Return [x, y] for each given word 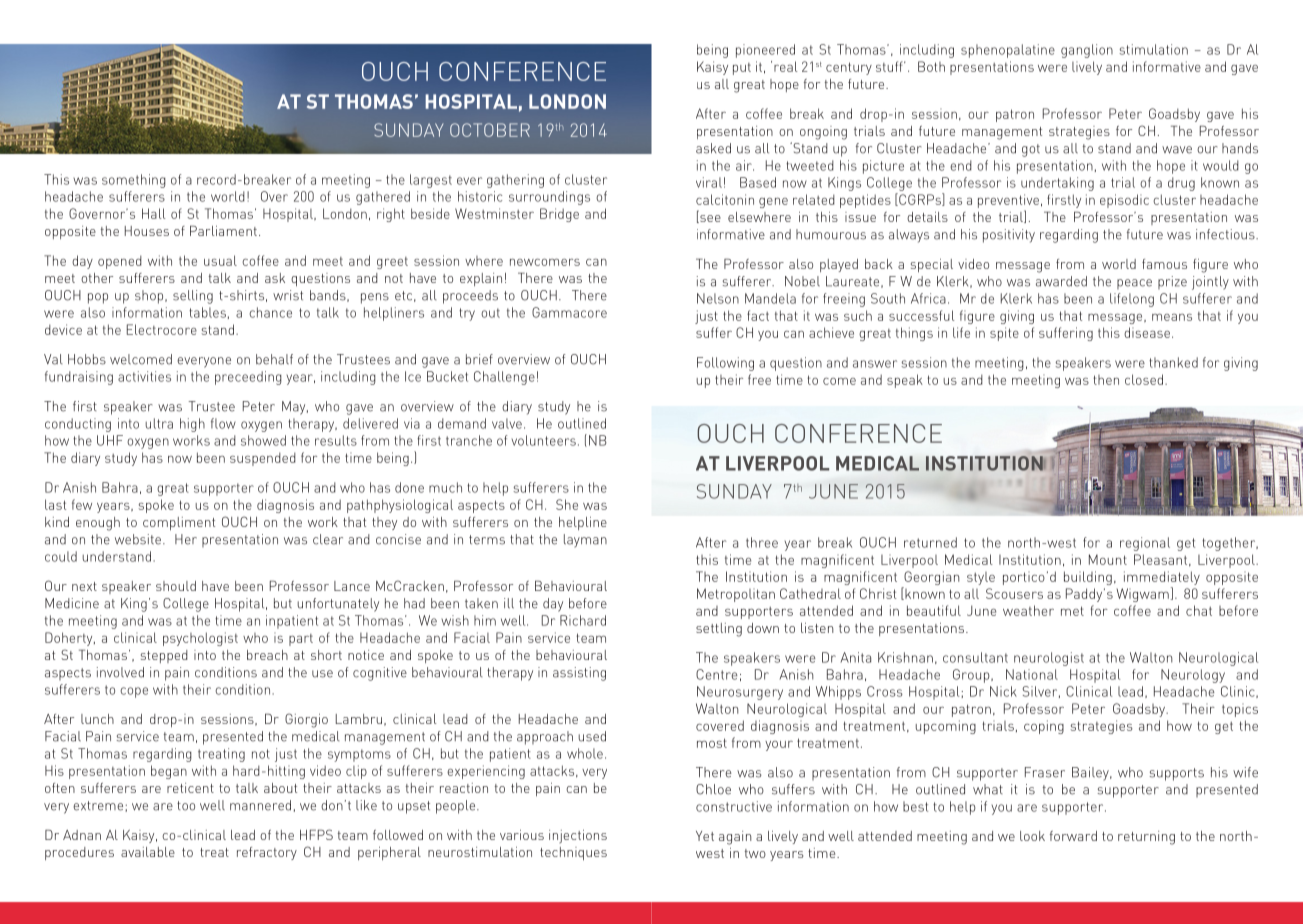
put [742, 69]
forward [1073, 836]
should [176, 586]
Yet [705, 836]
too [186, 806]
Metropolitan [736, 595]
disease [1147, 332]
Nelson [718, 298]
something [134, 181]
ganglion [1087, 51]
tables [207, 312]
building [1088, 578]
